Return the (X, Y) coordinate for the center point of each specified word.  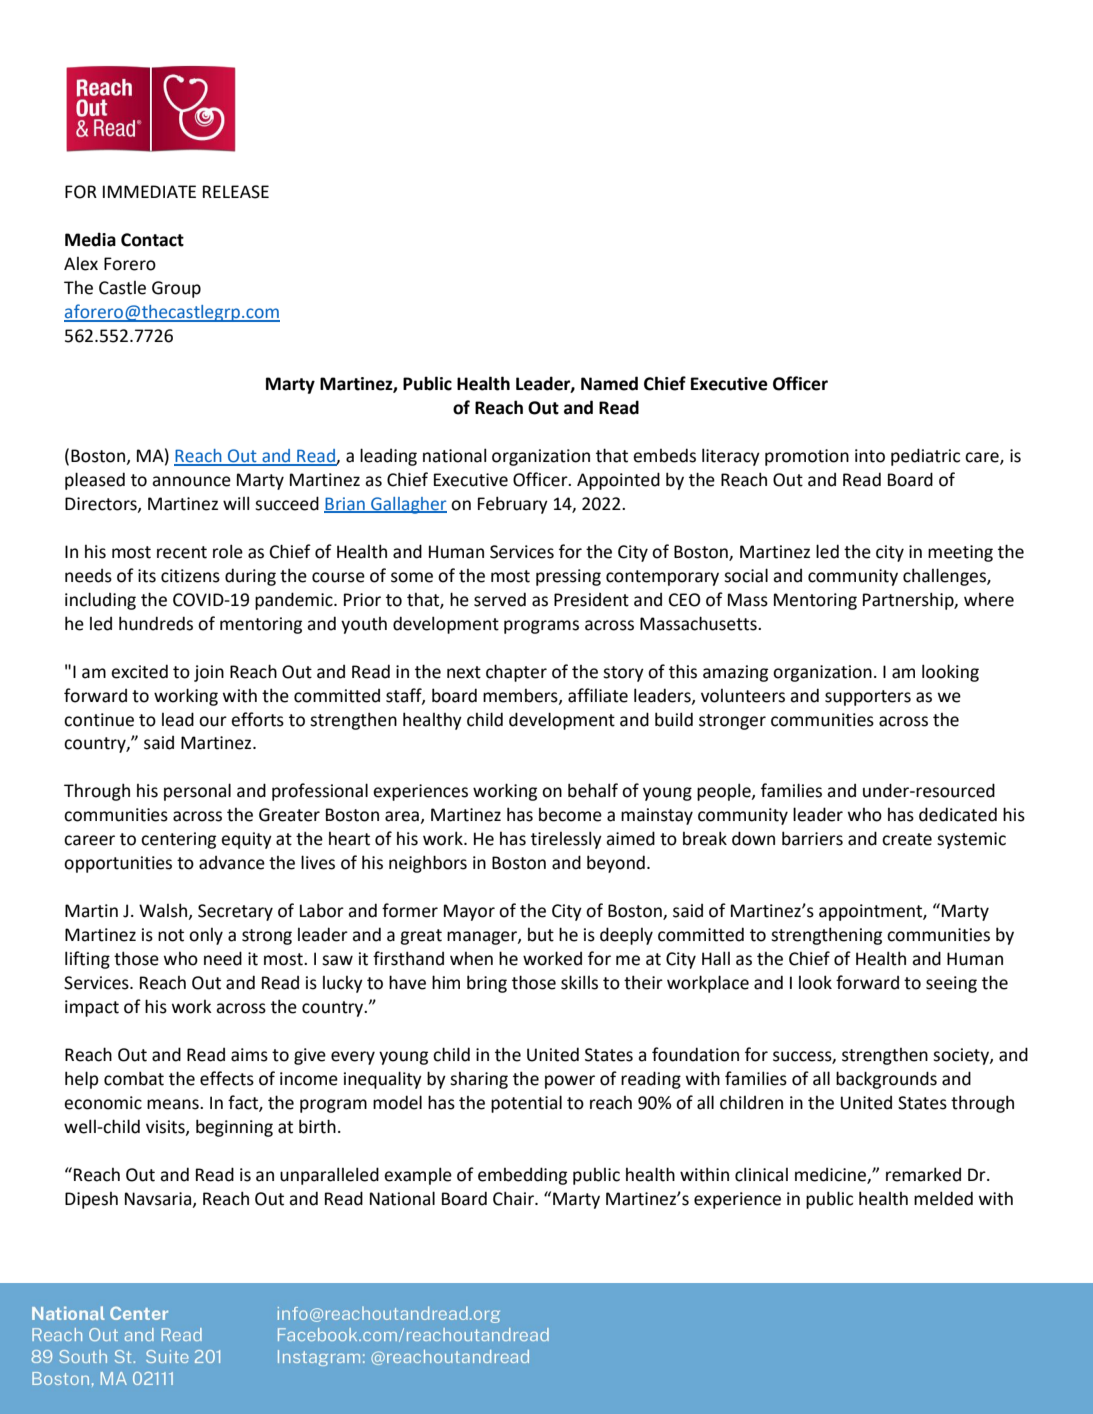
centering (178, 840)
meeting (960, 553)
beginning (234, 1128)
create (907, 839)
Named (609, 383)
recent (182, 552)
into (870, 456)
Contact (152, 240)
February (513, 505)
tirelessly (566, 840)
